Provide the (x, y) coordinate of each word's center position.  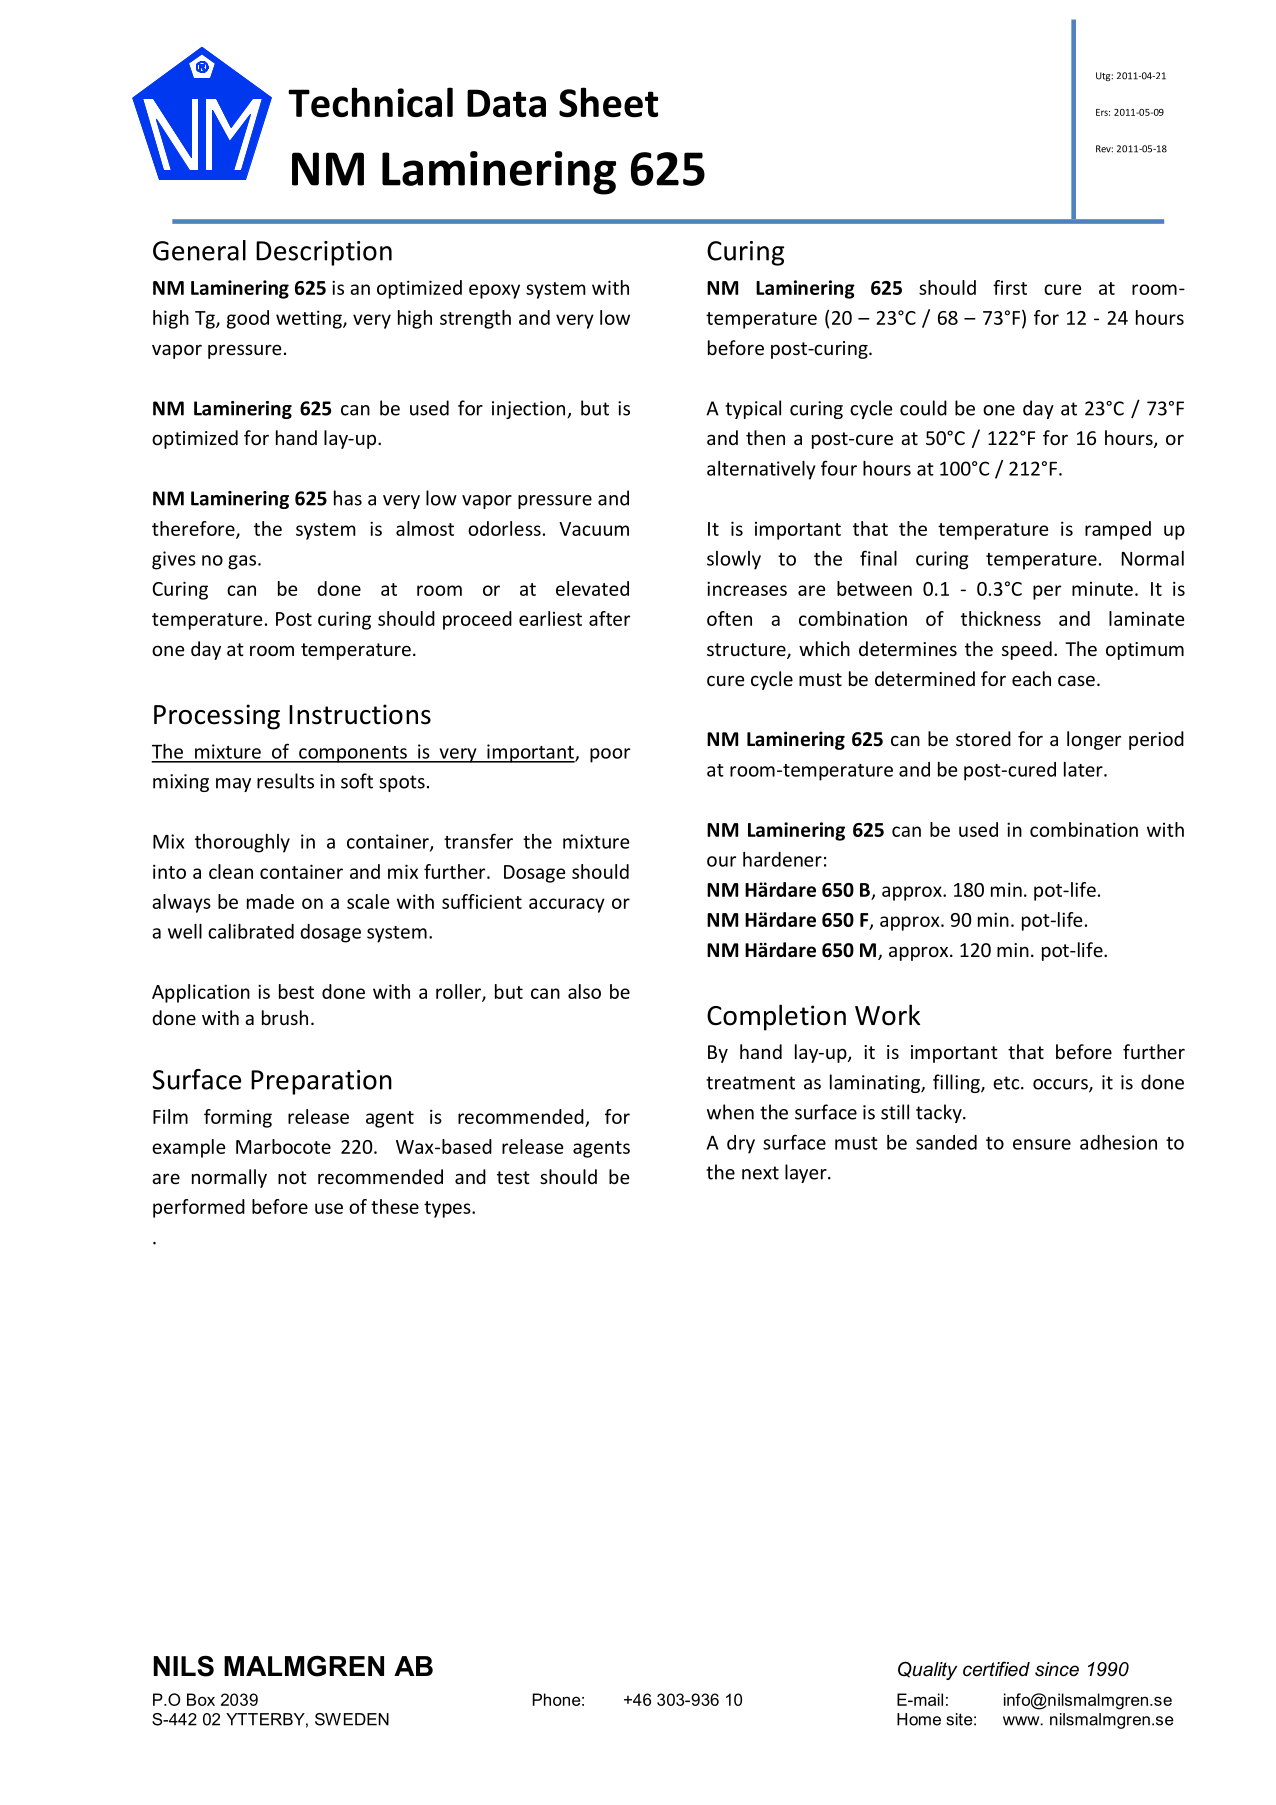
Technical (370, 102)
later (1084, 769)
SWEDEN (352, 1719)
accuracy (567, 905)
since (1057, 1669)
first (1010, 287)
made (270, 901)
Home (919, 1719)
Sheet (608, 102)
